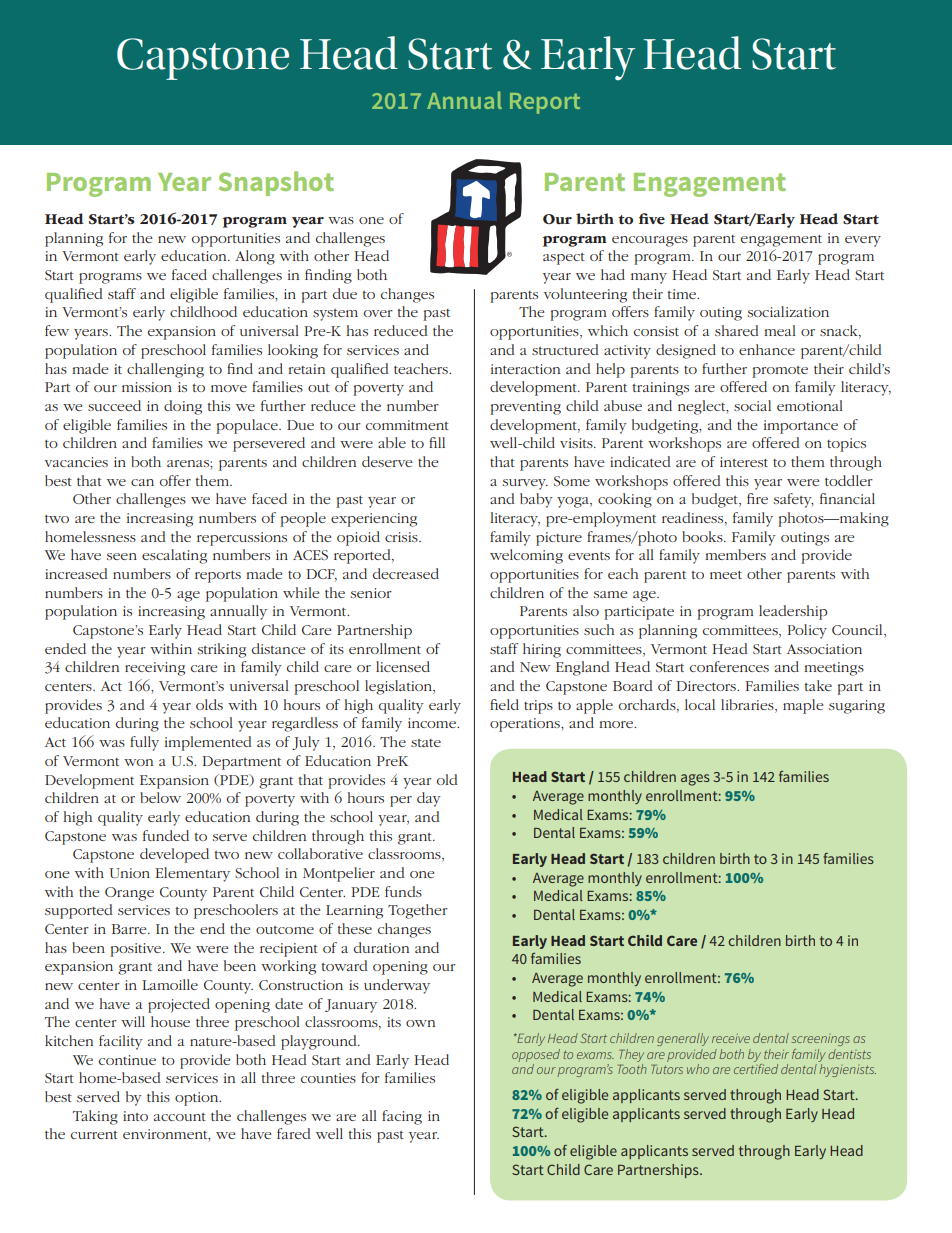  Describe the element at coordinates (255, 257) in the screenshot. I see `Along` at that location.
